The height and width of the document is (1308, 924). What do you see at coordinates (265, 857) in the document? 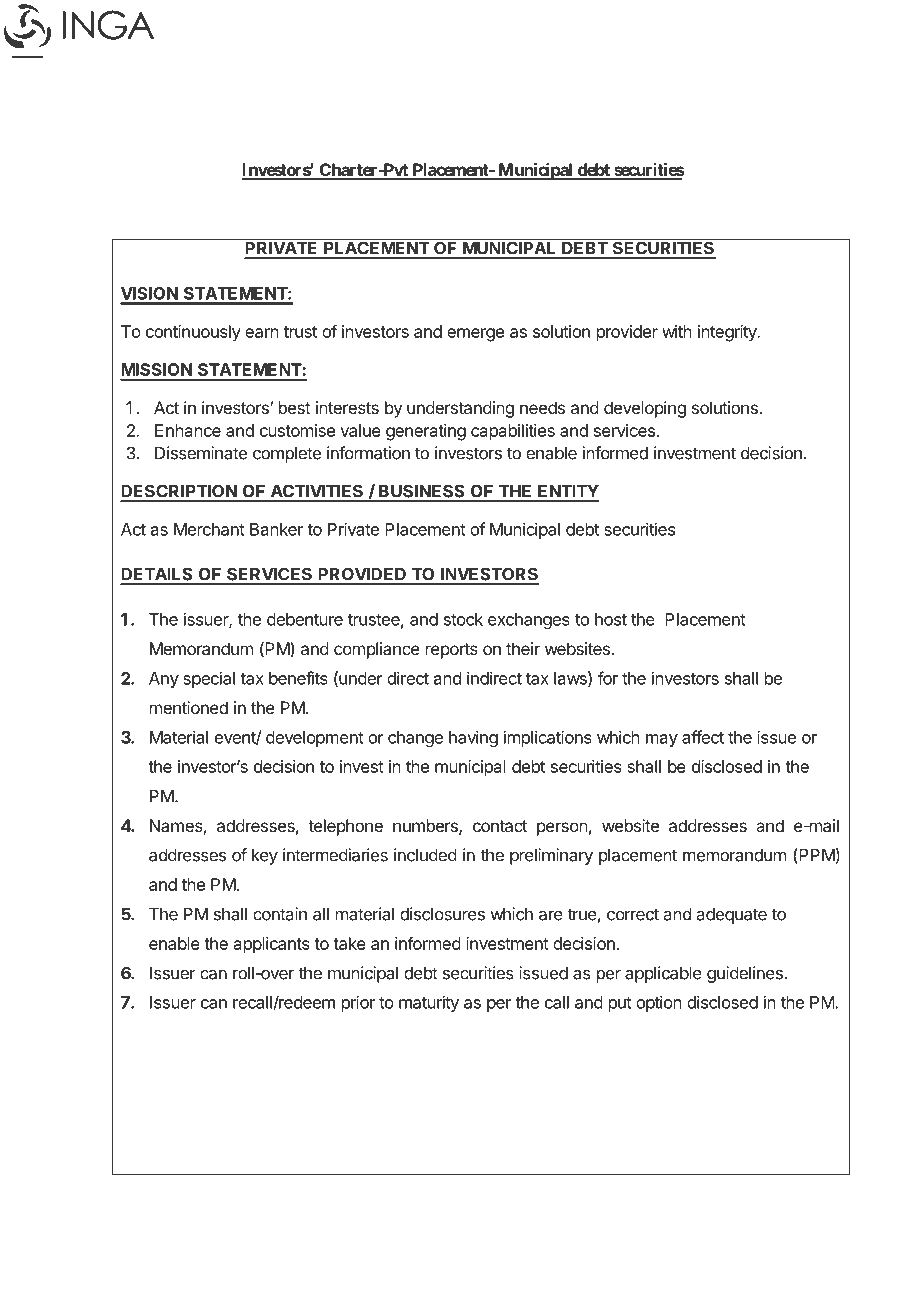
I see `key` at bounding box center [265, 857].
